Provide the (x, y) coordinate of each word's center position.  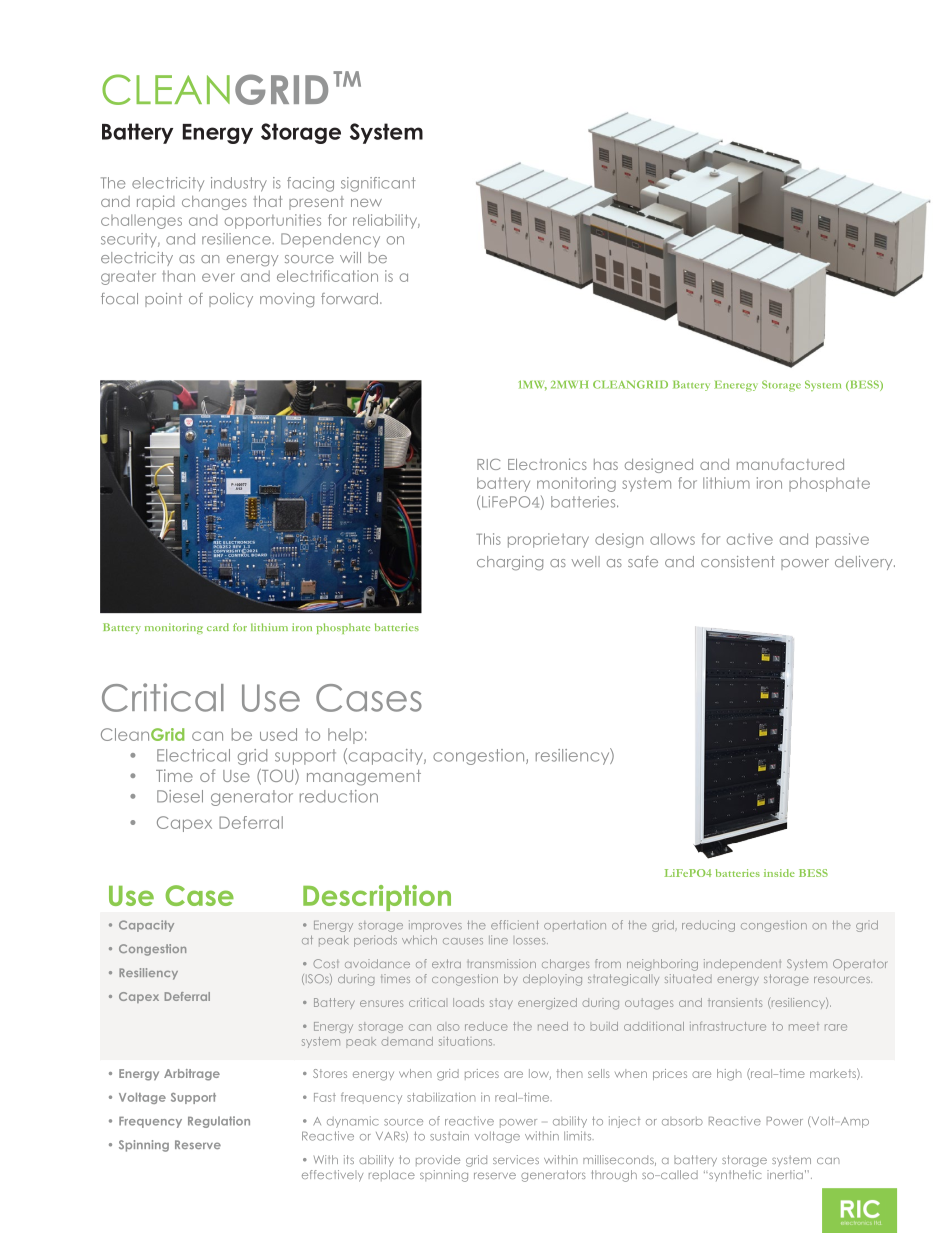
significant (378, 184)
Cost (326, 963)
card (218, 627)
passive (842, 540)
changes (214, 203)
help (345, 736)
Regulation (219, 1122)
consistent (738, 561)
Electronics (547, 464)
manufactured (790, 464)
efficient (515, 925)
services (516, 1159)
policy (231, 300)
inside (779, 873)
